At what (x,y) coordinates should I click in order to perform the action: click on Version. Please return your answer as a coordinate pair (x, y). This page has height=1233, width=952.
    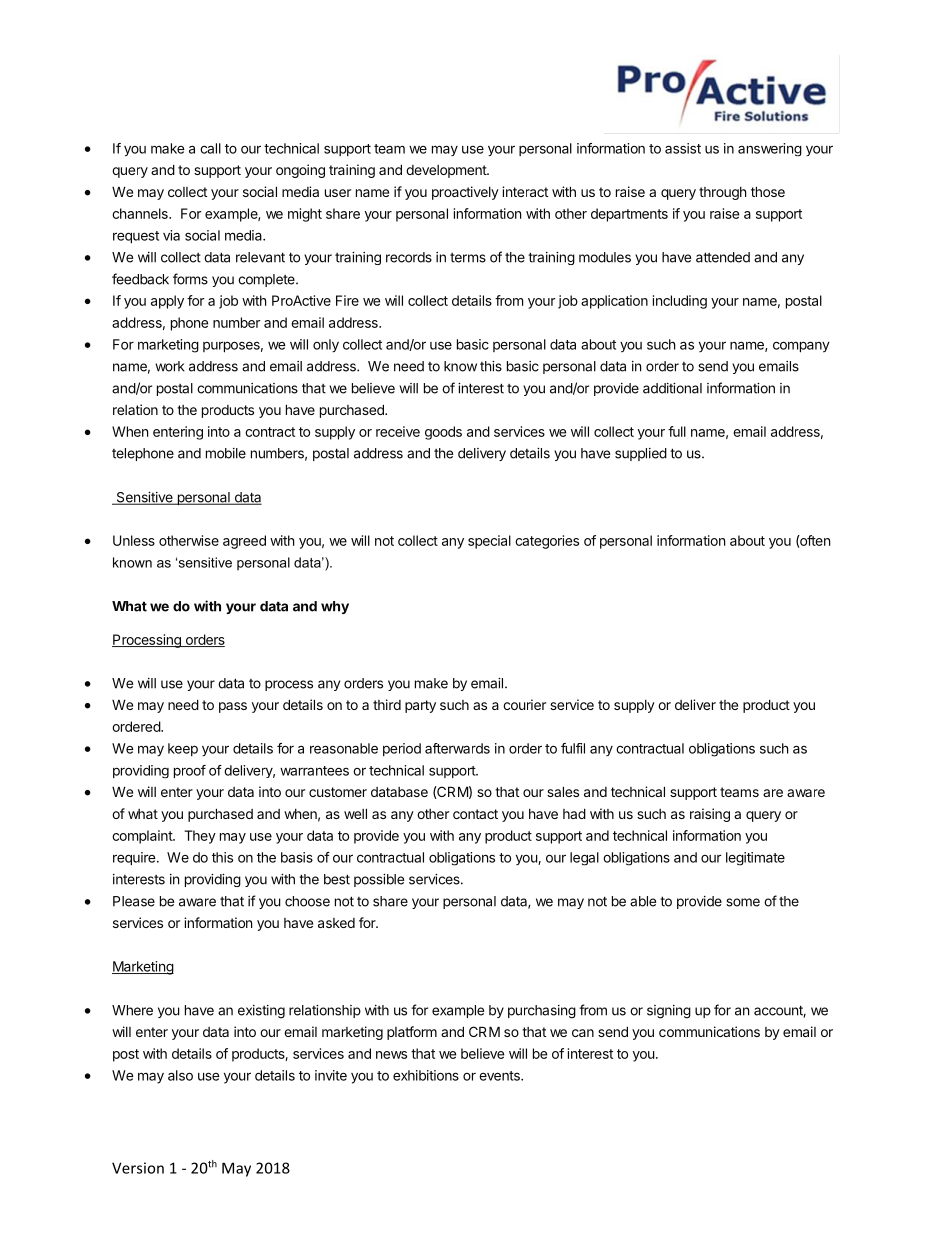
    Looking at the image, I should click on (138, 1168).
